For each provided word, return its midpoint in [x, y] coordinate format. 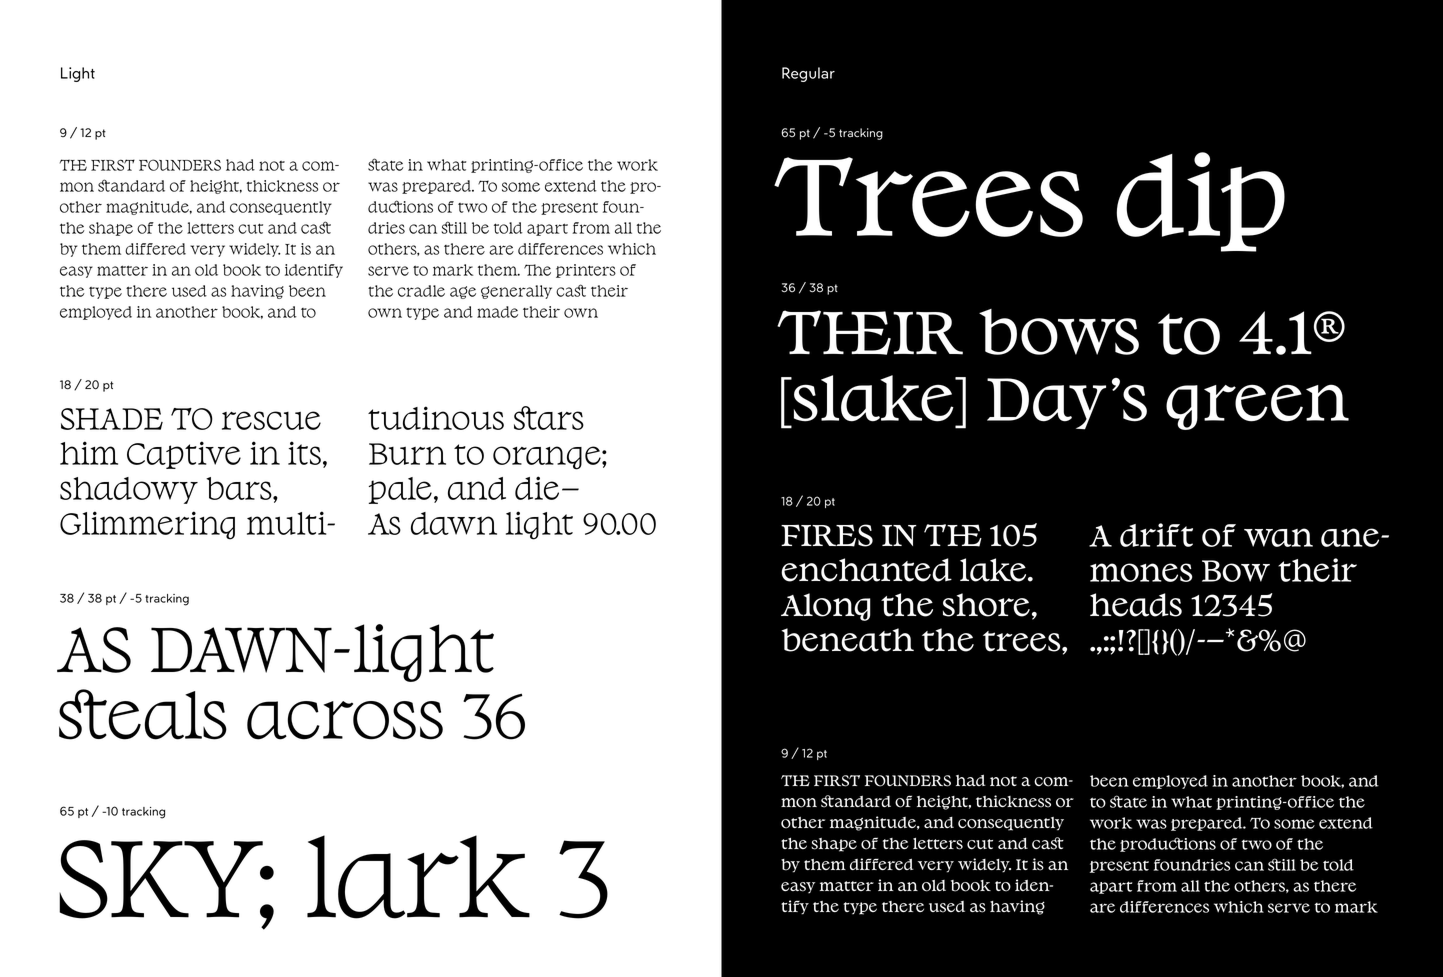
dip [1201, 202]
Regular [808, 74]
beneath [847, 640]
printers [586, 271]
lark [418, 877]
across [345, 720]
